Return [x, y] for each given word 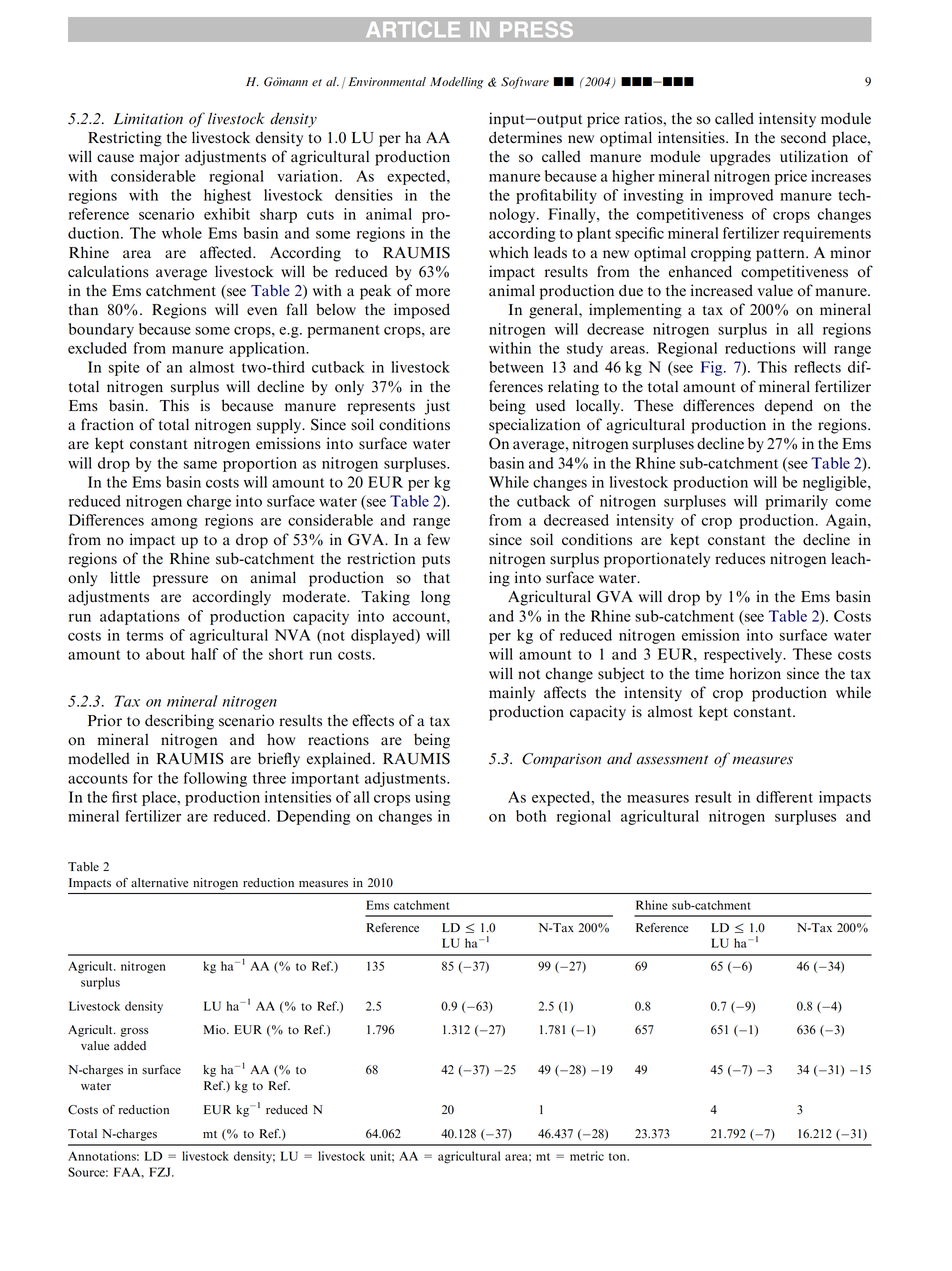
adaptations [140, 617]
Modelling [456, 83]
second [803, 137]
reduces [740, 558]
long [435, 598]
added [130, 1046]
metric [587, 1156]
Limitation [148, 118]
